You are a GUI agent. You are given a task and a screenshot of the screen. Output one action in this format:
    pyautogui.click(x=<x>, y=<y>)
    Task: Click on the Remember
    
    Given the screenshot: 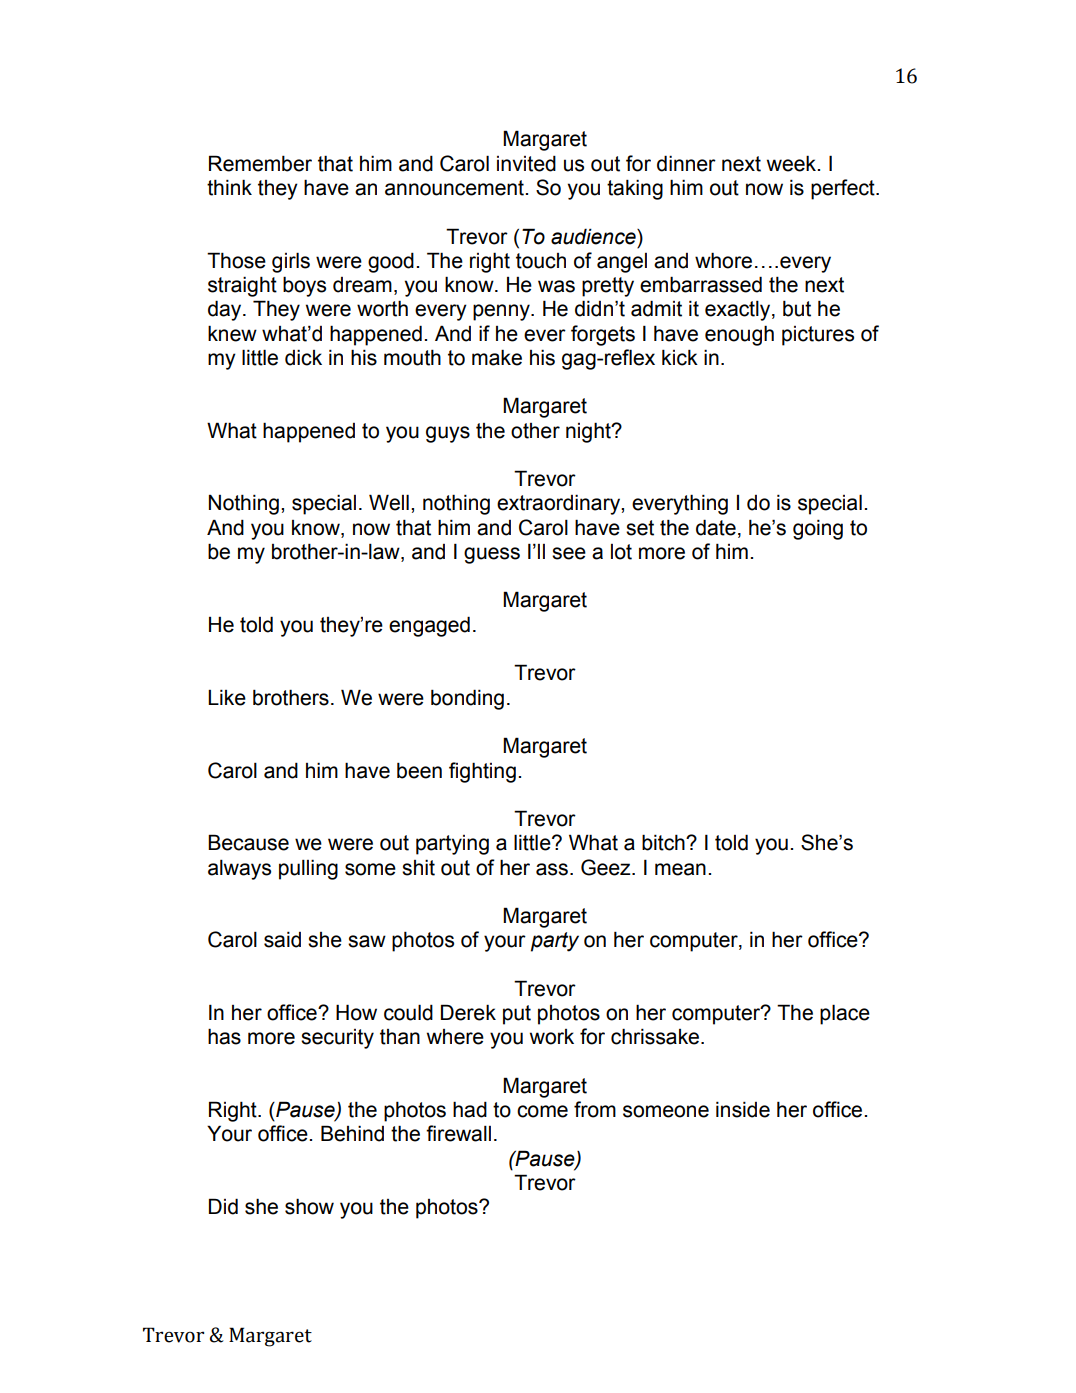 What is the action you would take?
    pyautogui.click(x=260, y=163)
